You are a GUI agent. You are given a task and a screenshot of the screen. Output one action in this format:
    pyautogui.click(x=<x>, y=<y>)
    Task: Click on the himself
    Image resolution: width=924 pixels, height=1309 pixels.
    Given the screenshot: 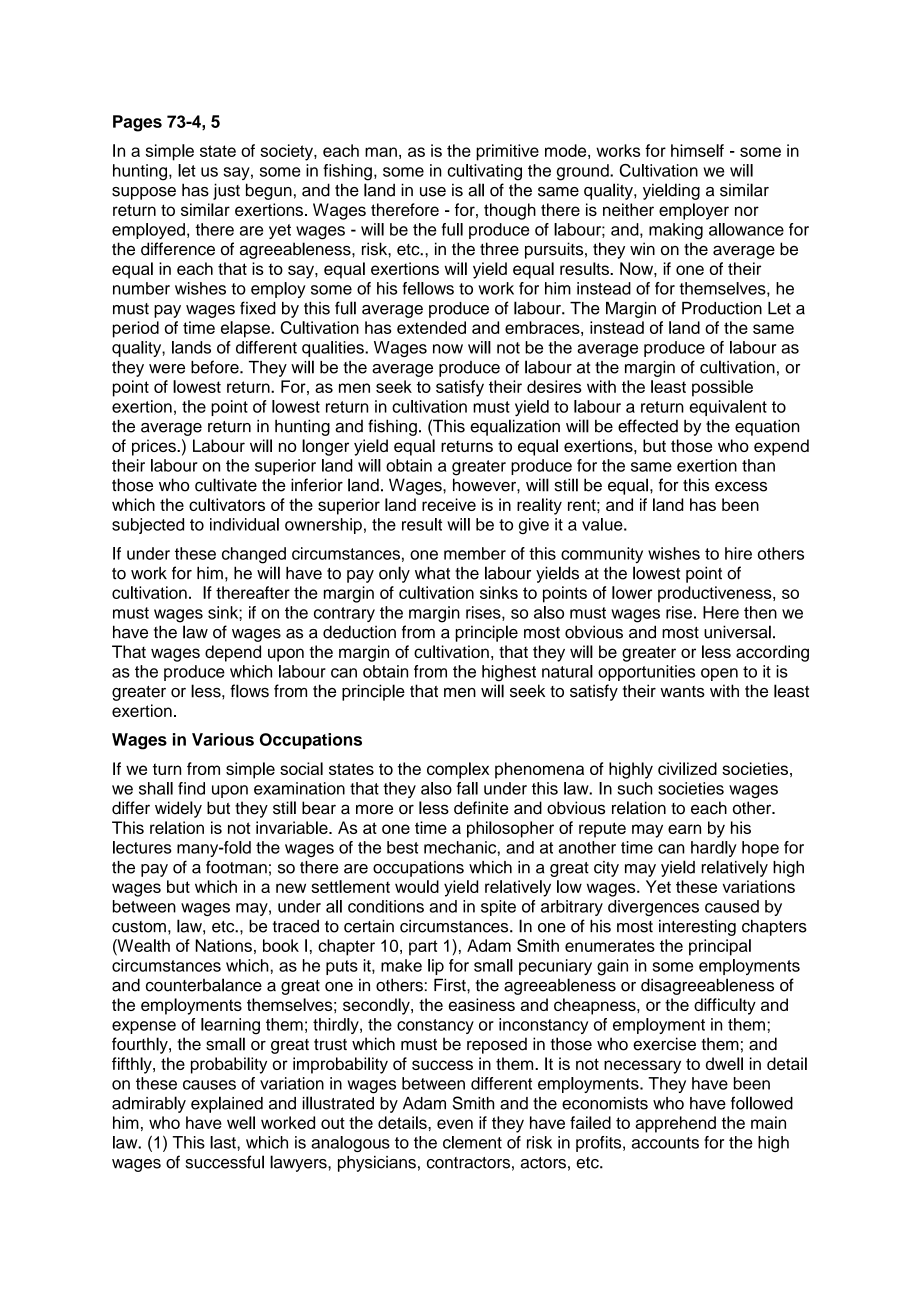 What is the action you would take?
    pyautogui.click(x=697, y=150)
